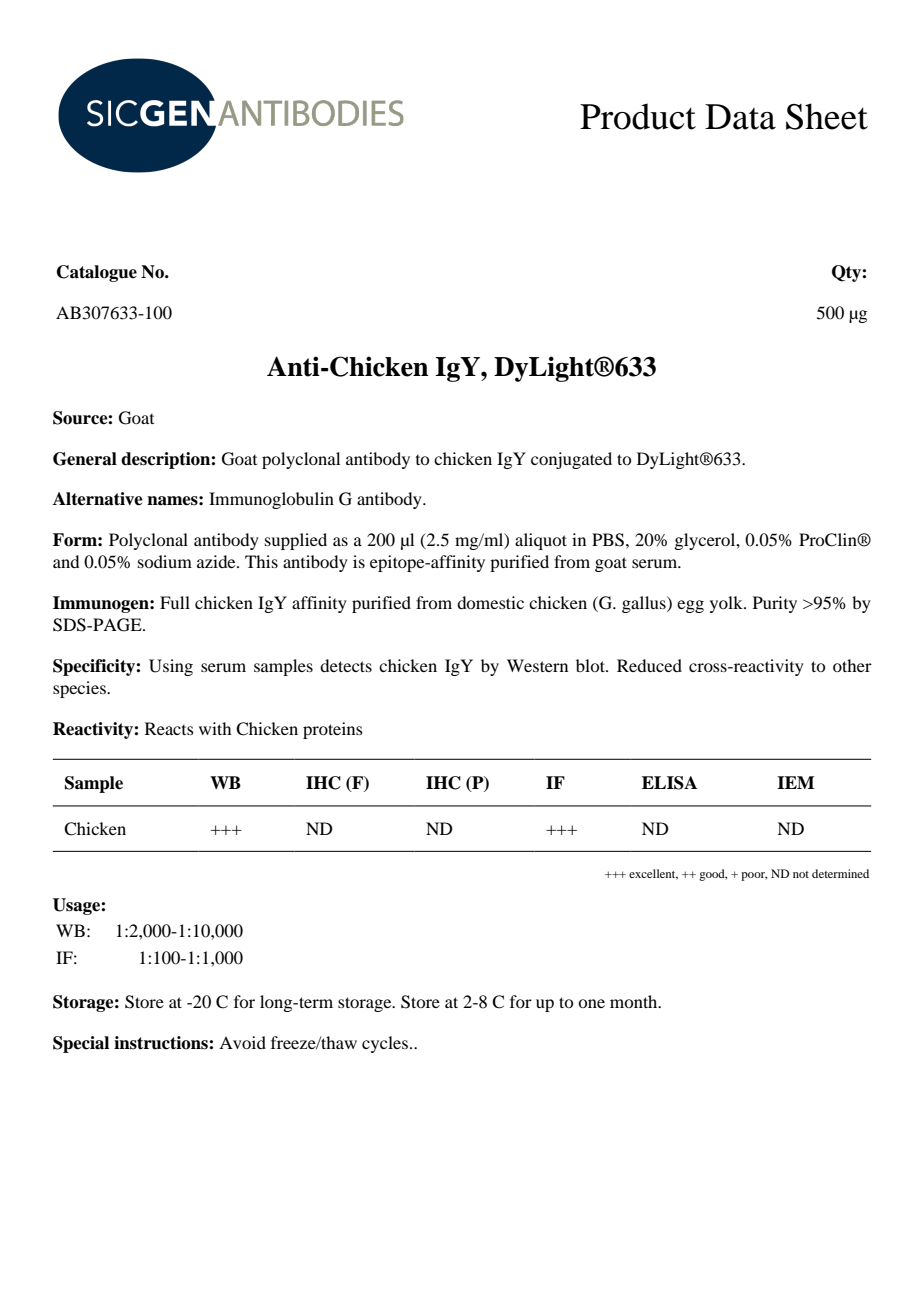 The image size is (924, 1308). What do you see at coordinates (638, 116) in the image?
I see `Product` at bounding box center [638, 116].
